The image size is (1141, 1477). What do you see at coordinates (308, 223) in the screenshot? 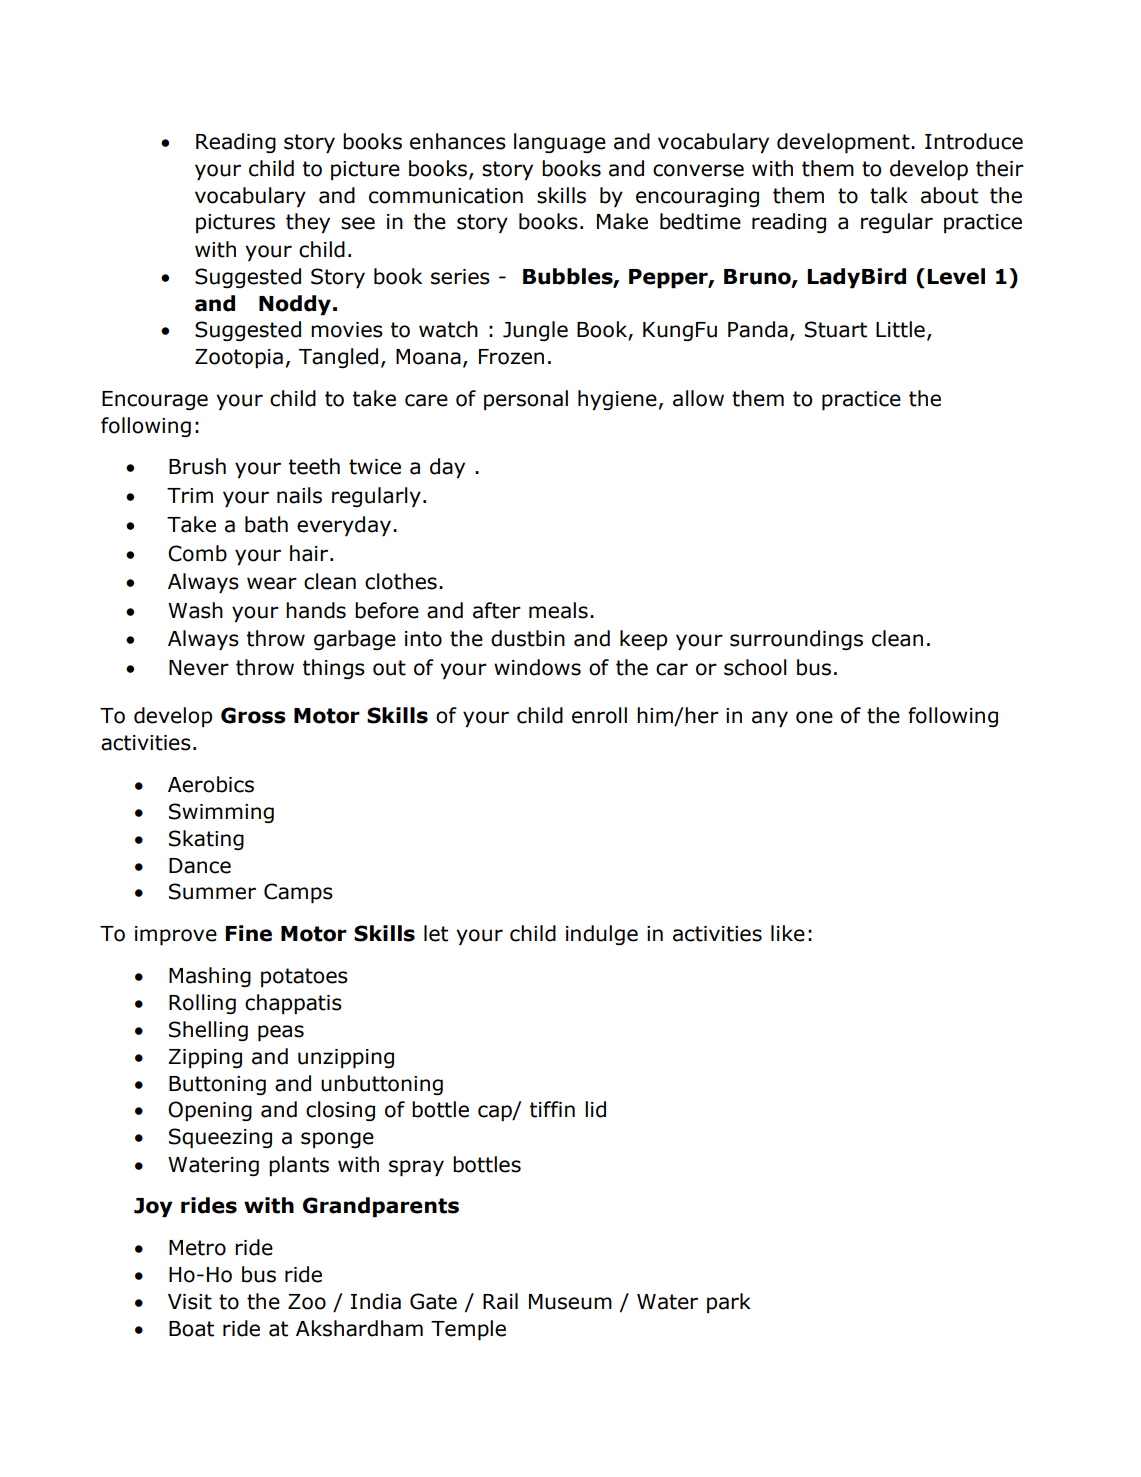
I see `they` at bounding box center [308, 223].
